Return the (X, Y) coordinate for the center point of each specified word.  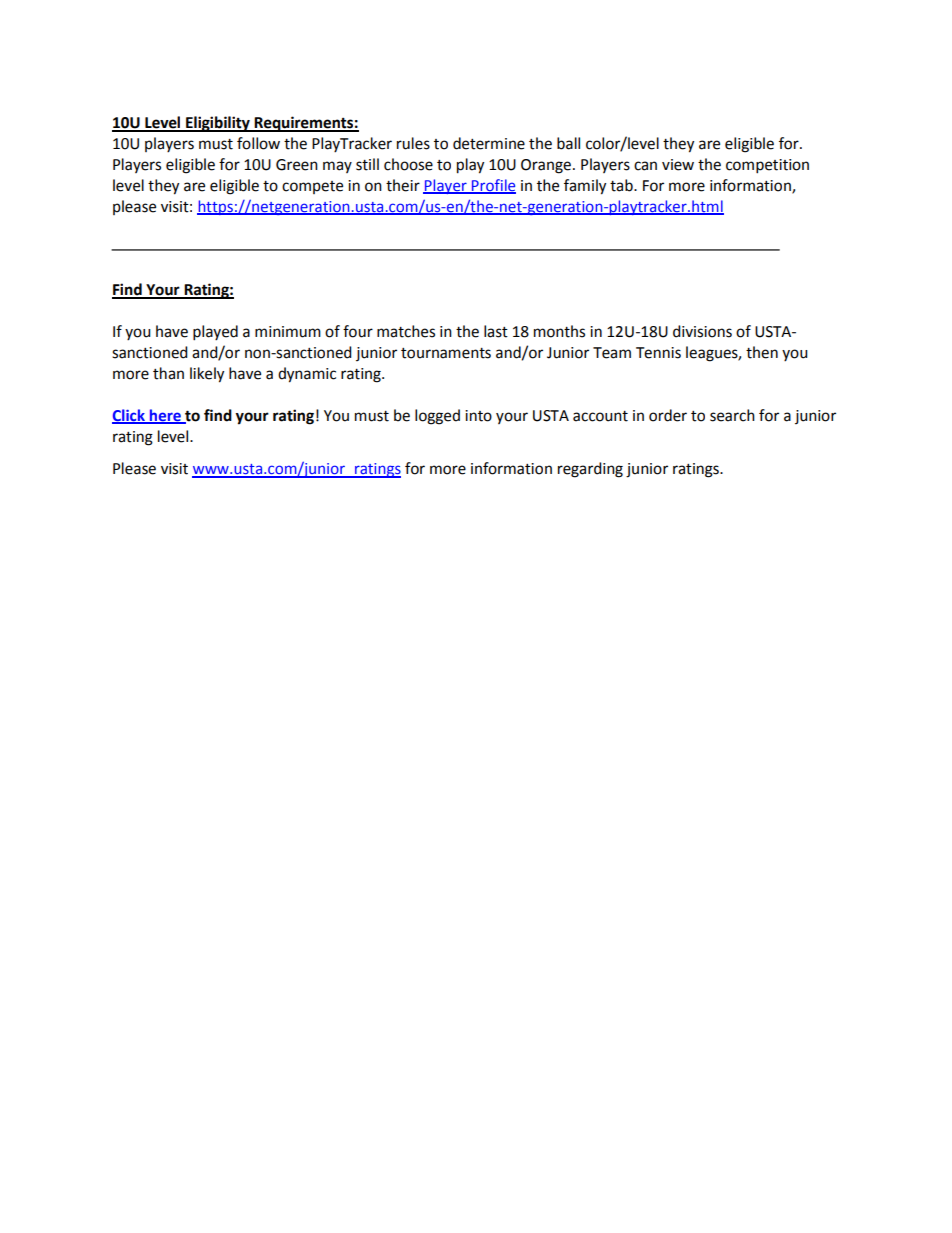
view (678, 165)
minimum (288, 332)
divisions (702, 331)
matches (406, 331)
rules (413, 143)
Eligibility (218, 124)
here (165, 416)
